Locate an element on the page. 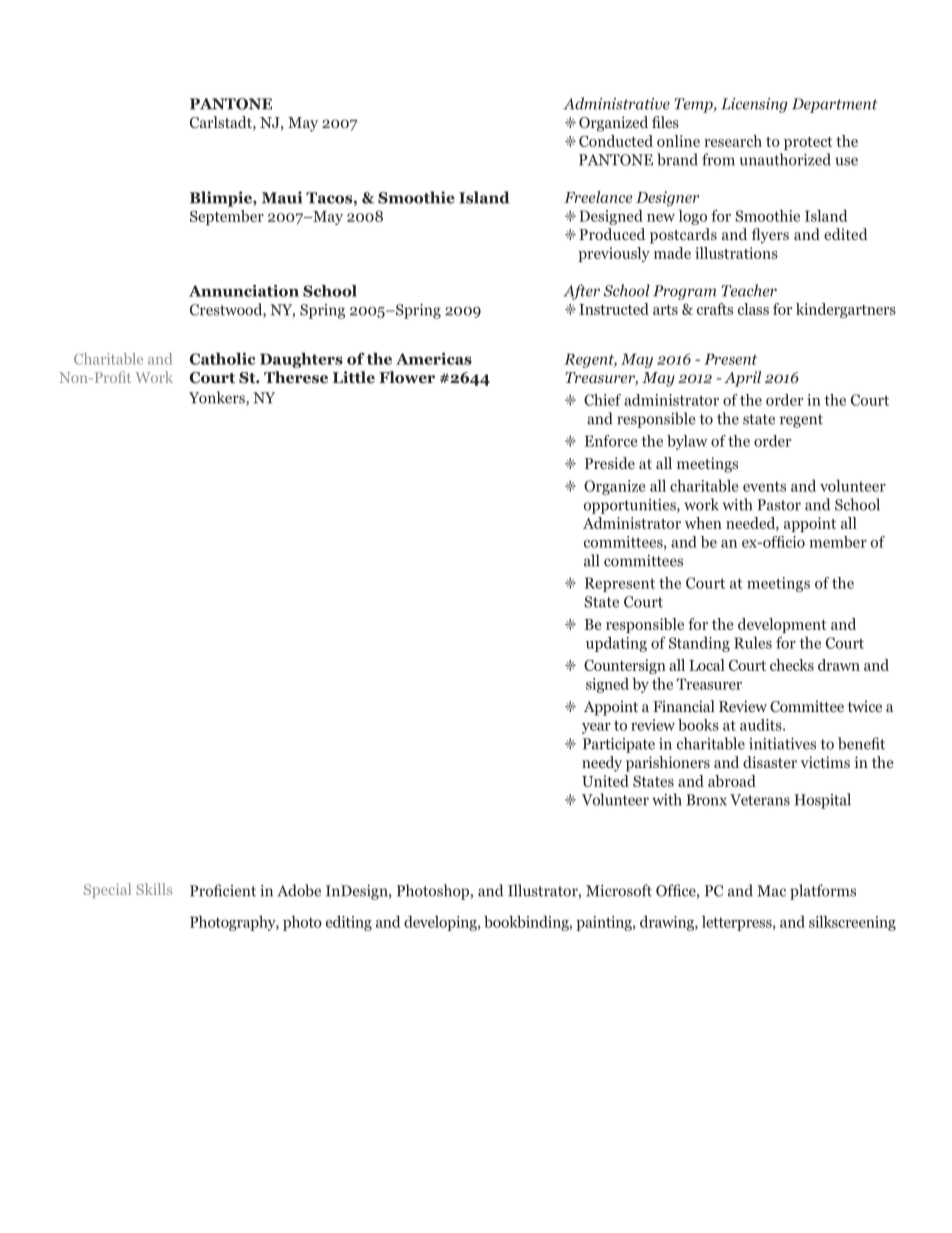 Image resolution: width=952 pixels, height=1233 pixels. Catholic is located at coordinates (223, 358).
